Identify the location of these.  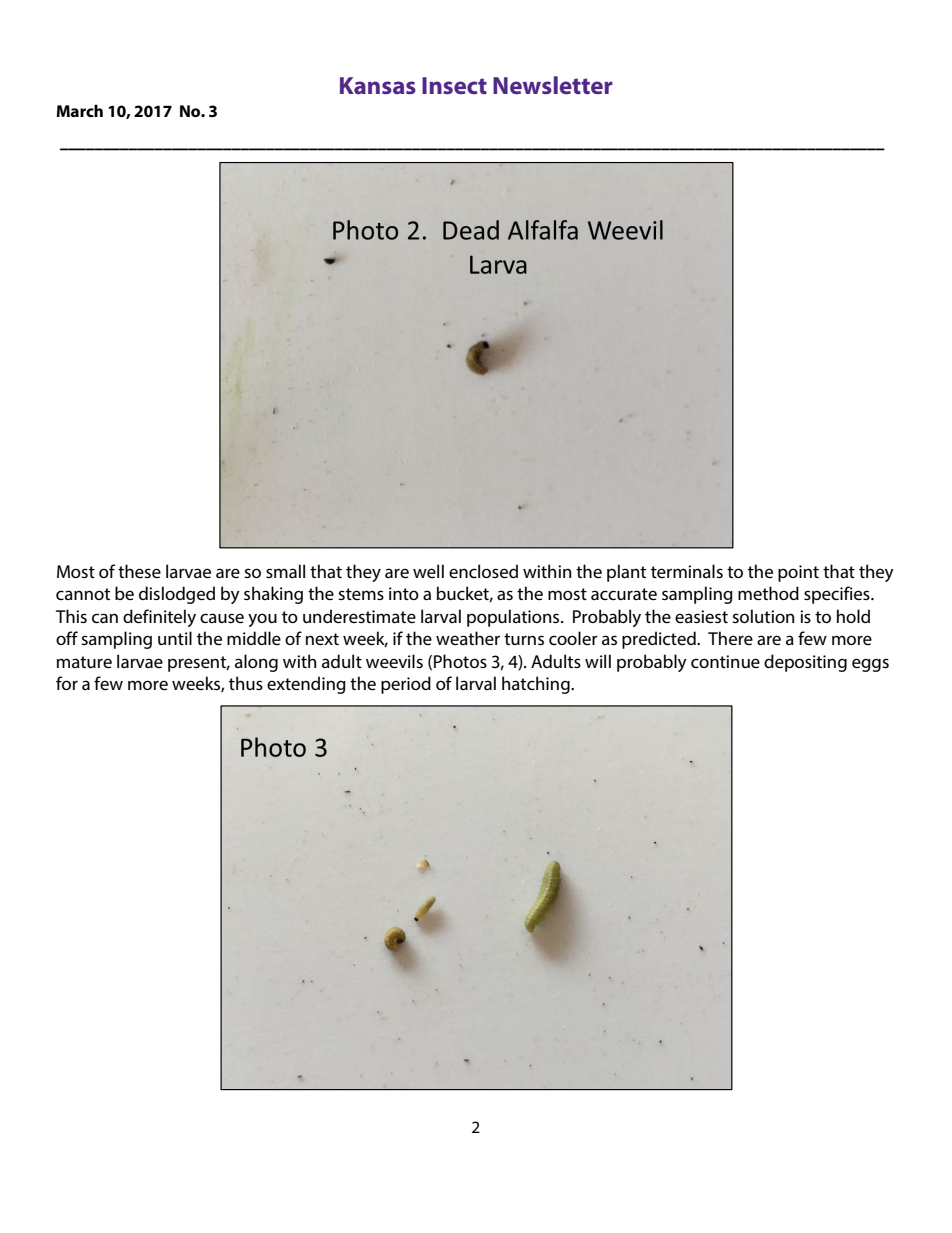
(139, 571).
